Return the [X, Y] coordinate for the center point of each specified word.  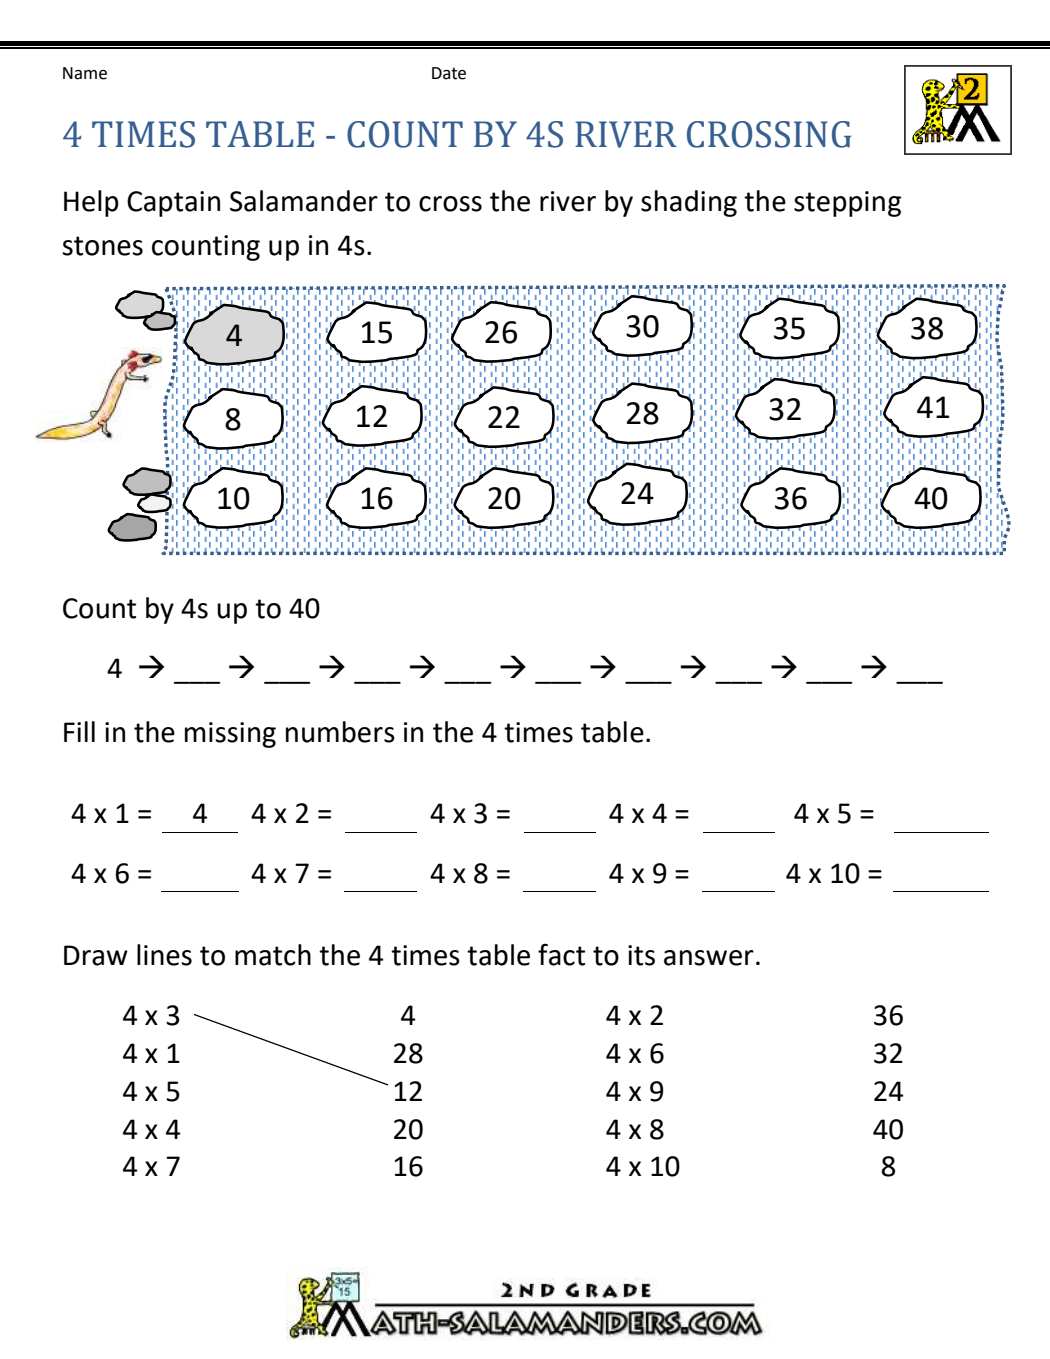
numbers [340, 732]
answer [709, 958]
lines [164, 955]
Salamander [304, 201]
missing [230, 735]
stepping [847, 204]
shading [689, 203]
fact [561, 954]
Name [85, 73]
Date [449, 73]
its [641, 955]
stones [102, 246]
